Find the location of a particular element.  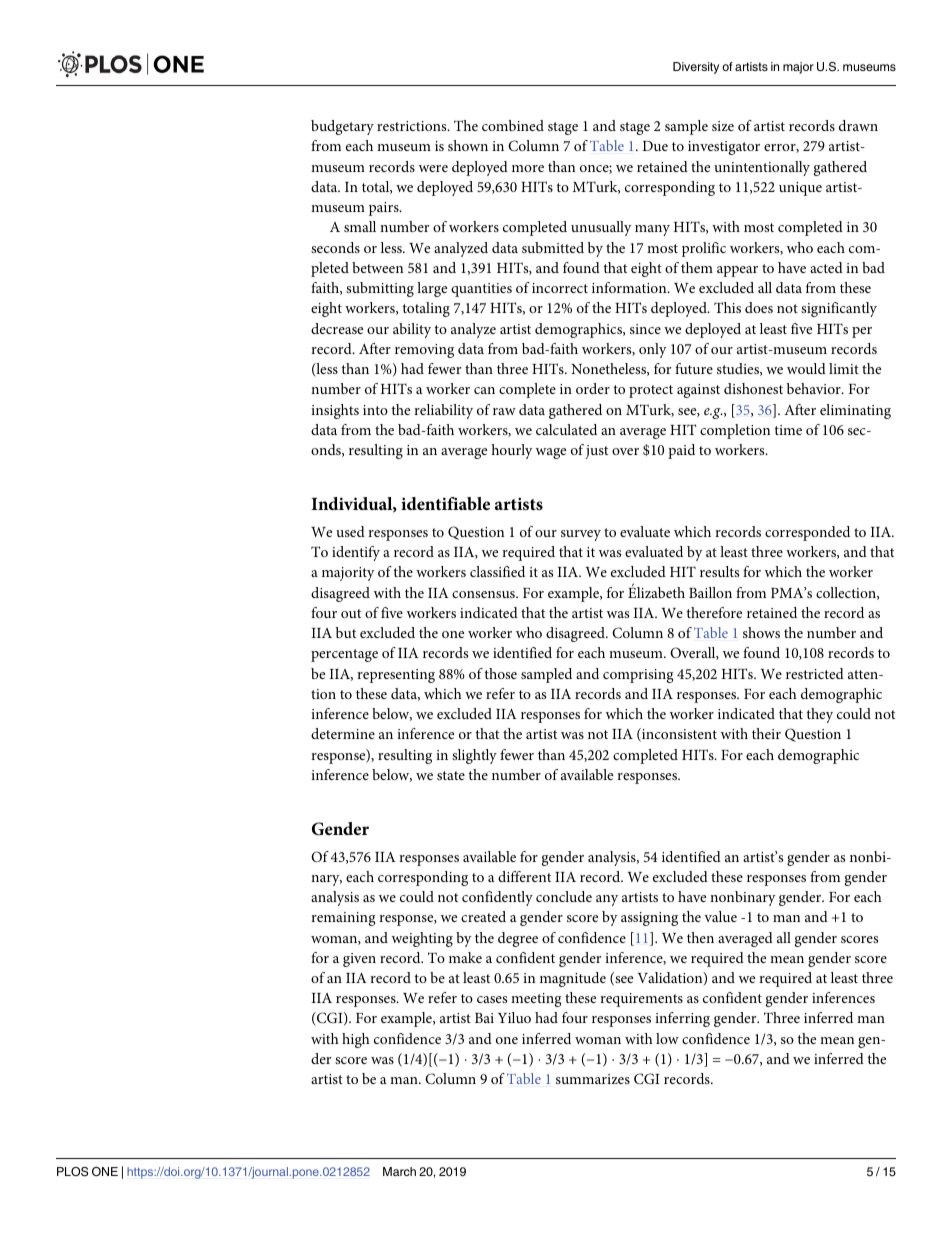

classified is located at coordinates (497, 571).
